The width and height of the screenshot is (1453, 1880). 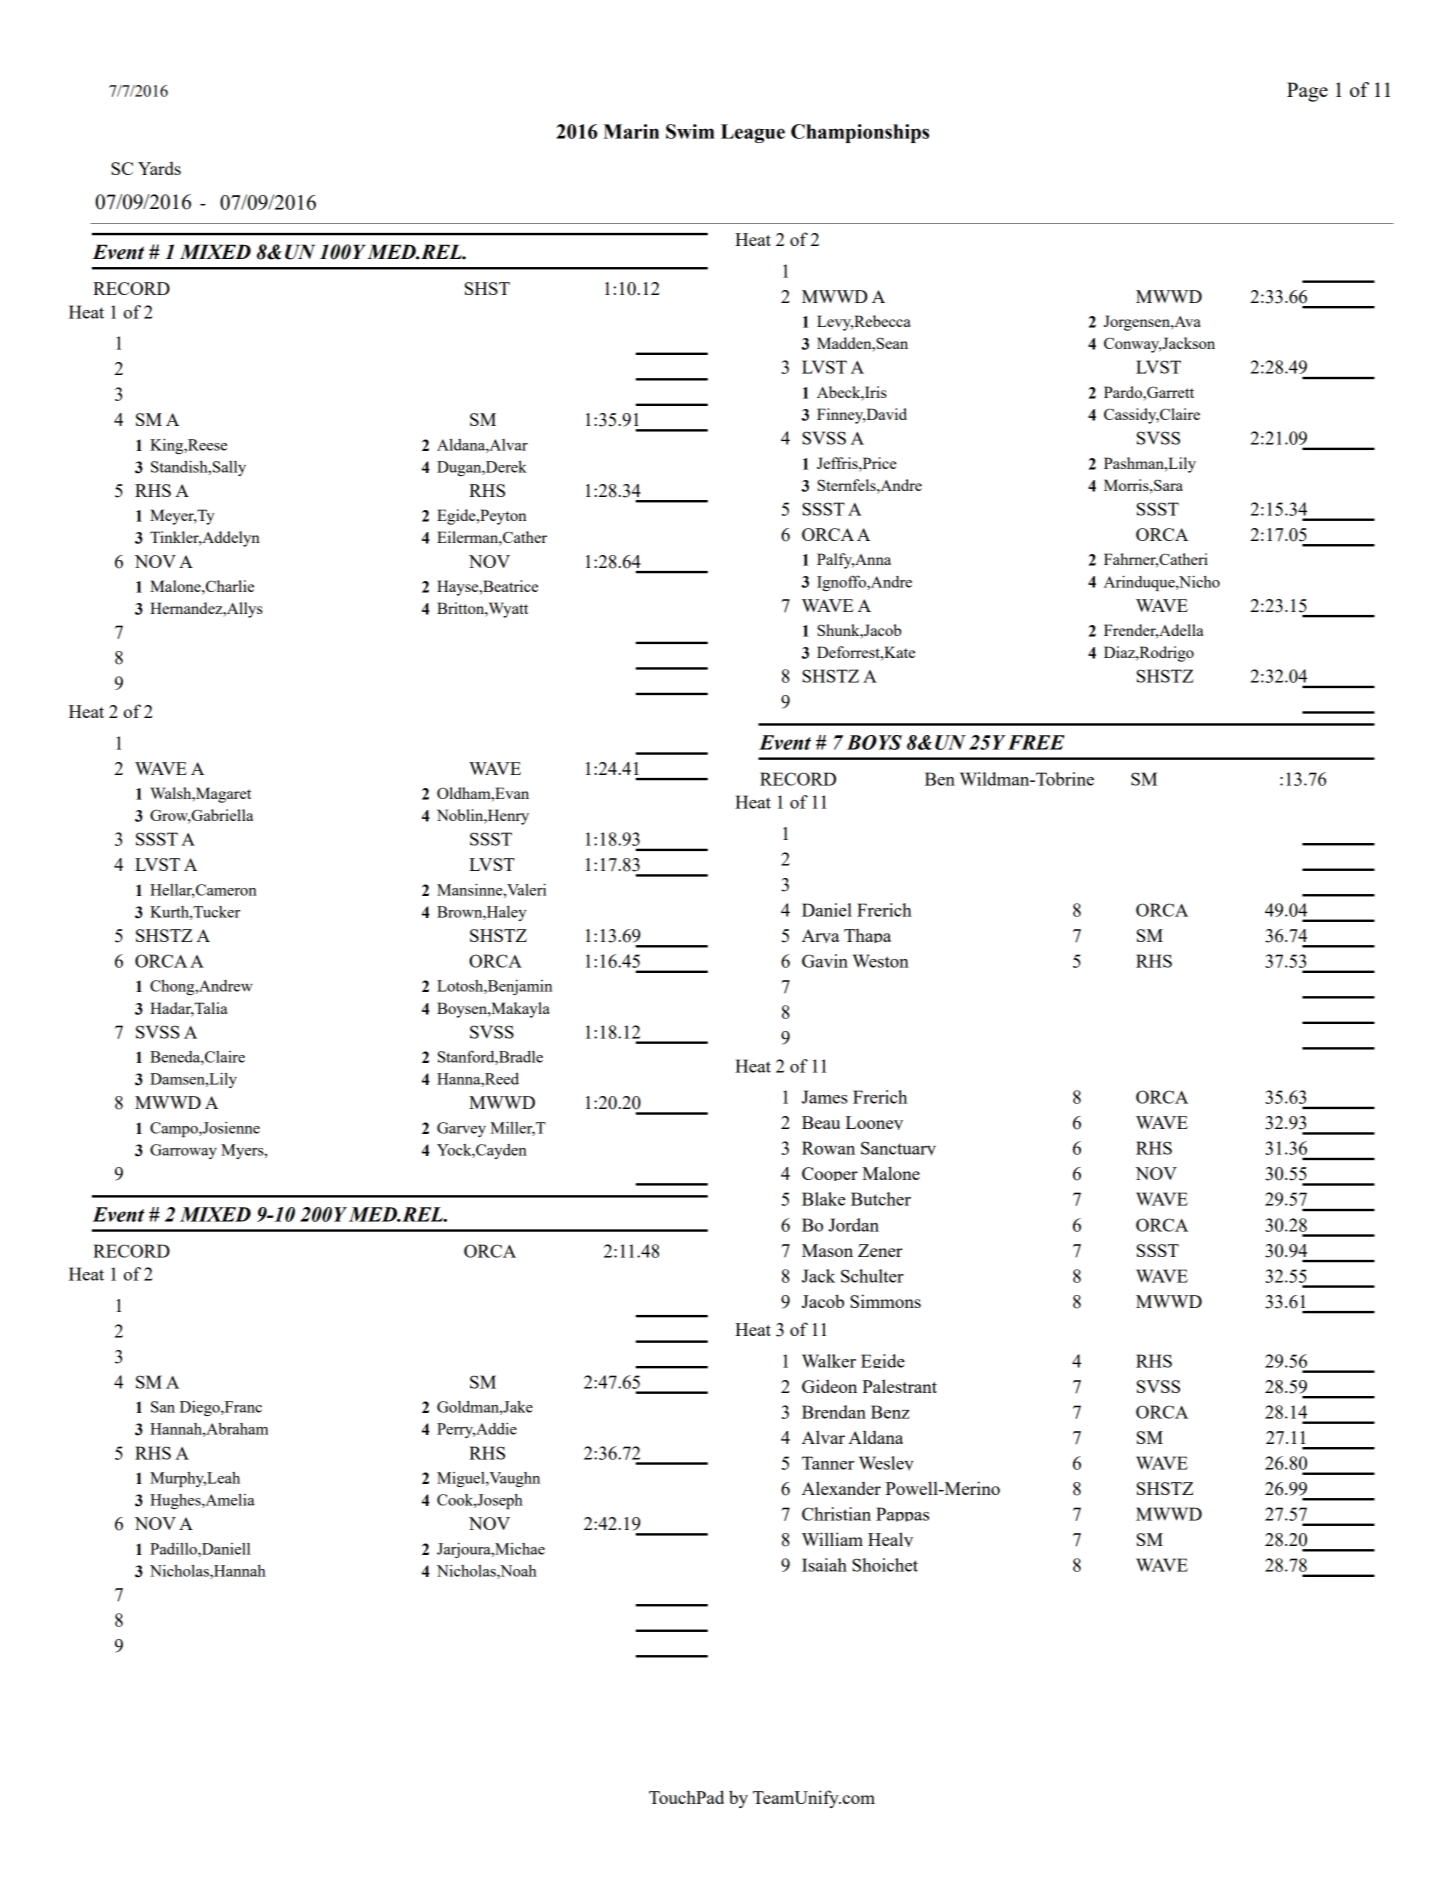 I want to click on Page, so click(x=1307, y=92).
